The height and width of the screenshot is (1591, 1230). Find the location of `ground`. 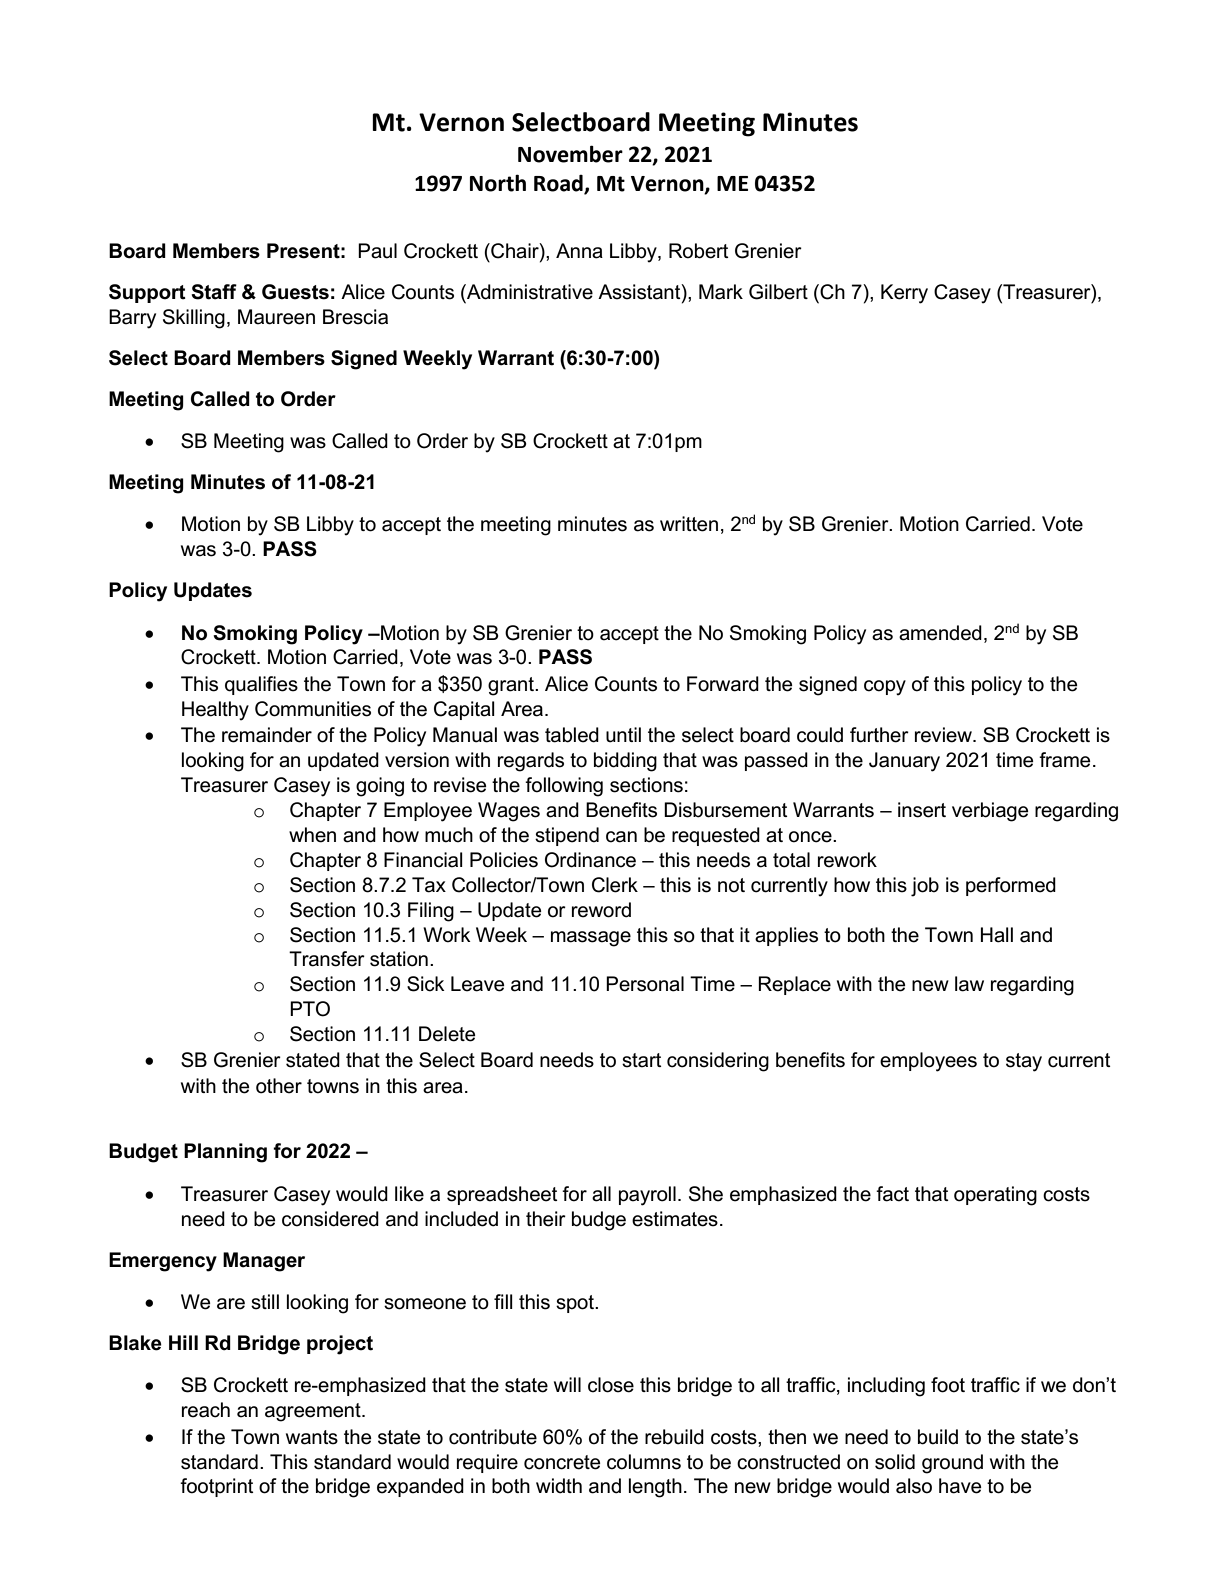

ground is located at coordinates (952, 1464).
